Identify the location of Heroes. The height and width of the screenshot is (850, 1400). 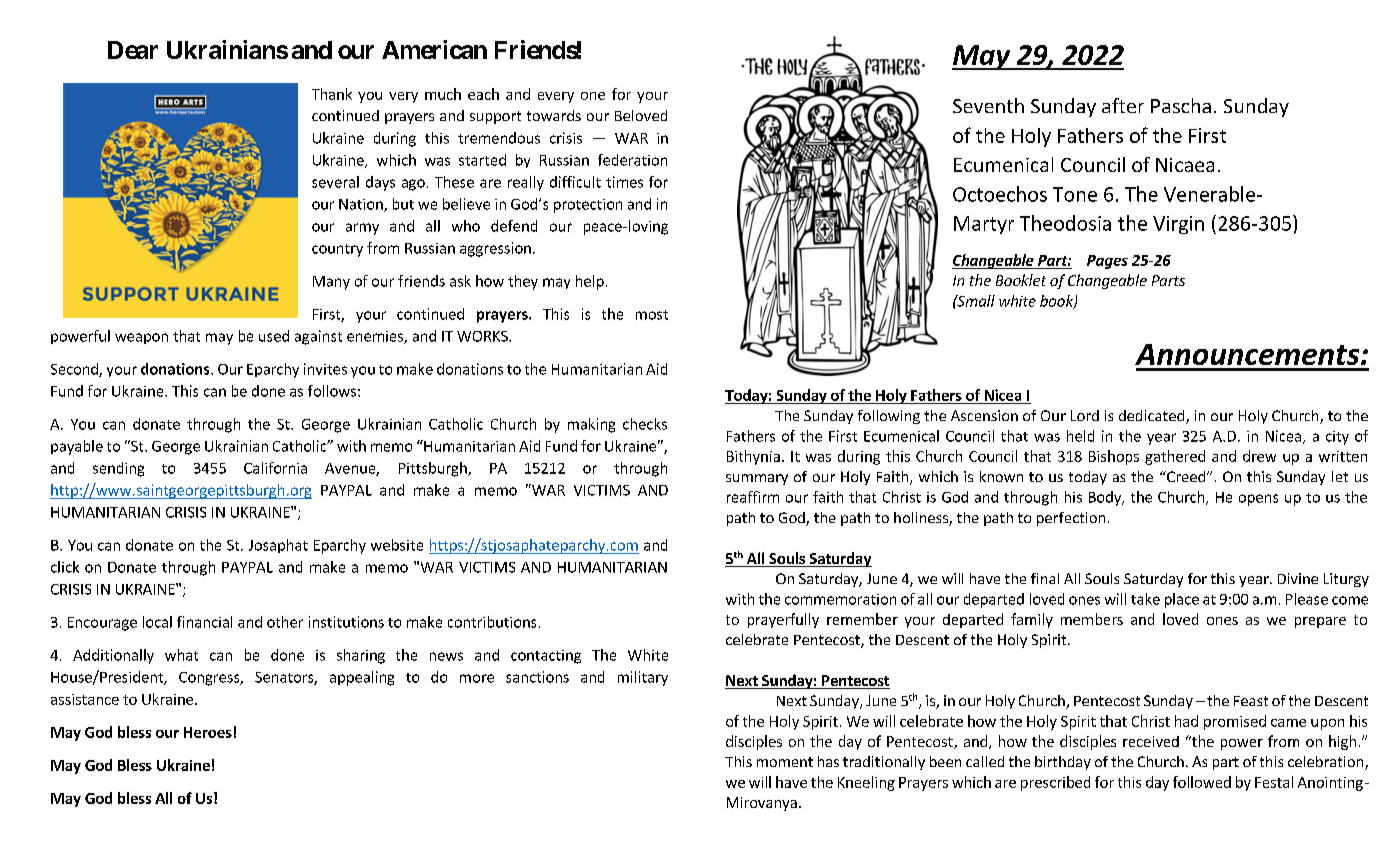
(208, 732).
